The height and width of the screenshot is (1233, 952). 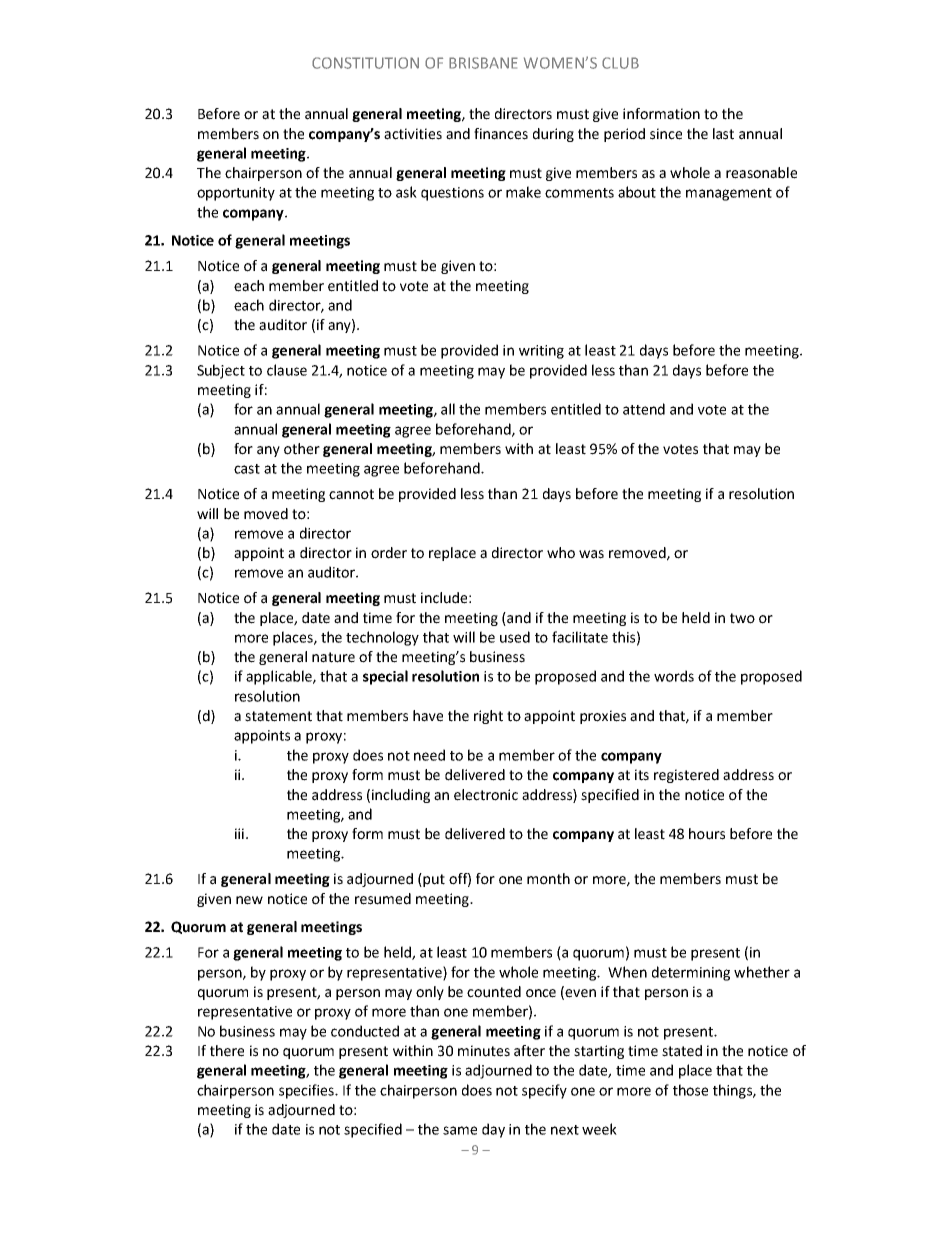 I want to click on right, so click(x=488, y=717).
